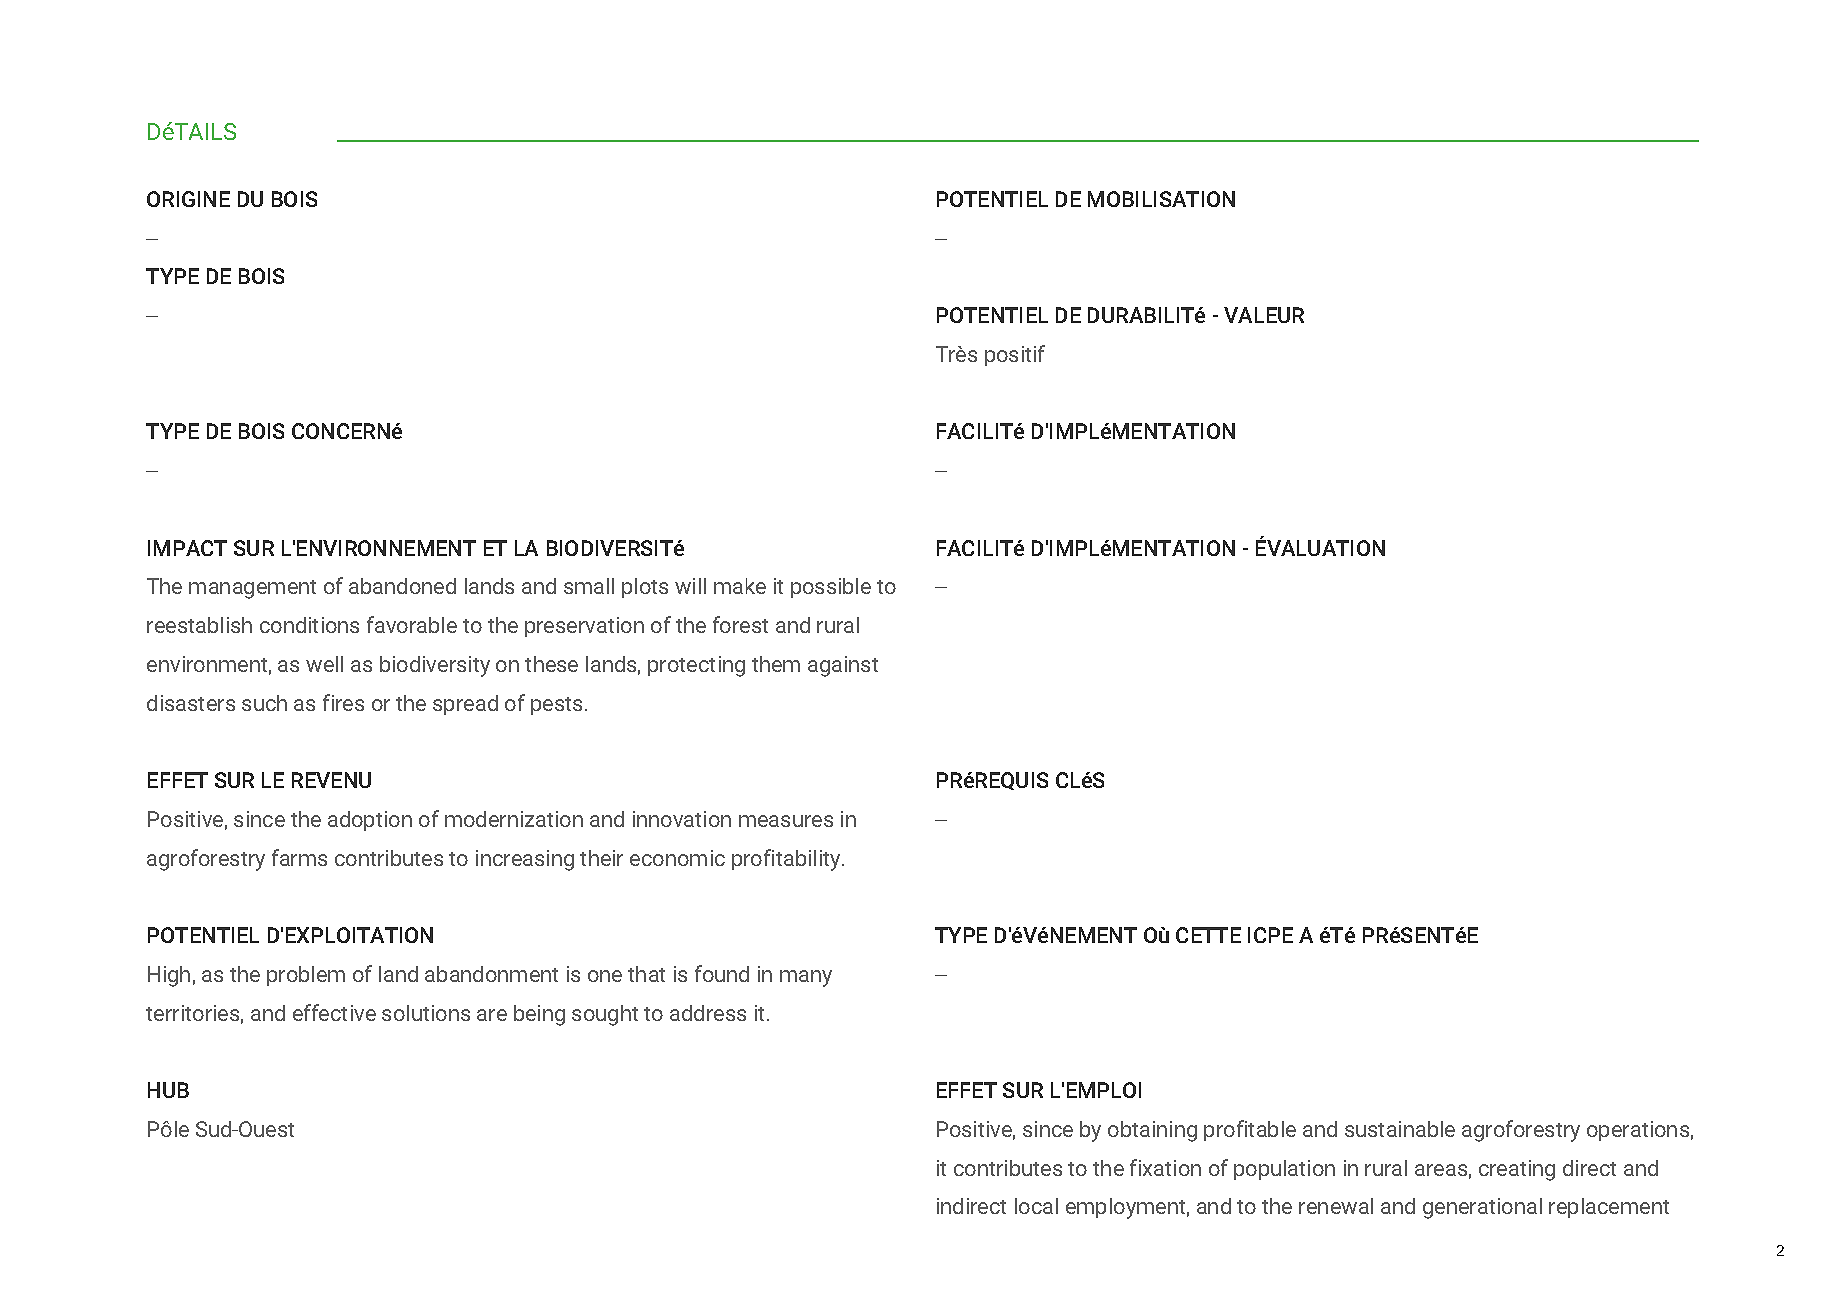 Image resolution: width=1847 pixels, height=1305 pixels. I want to click on MOBILISATION, so click(1161, 199).
